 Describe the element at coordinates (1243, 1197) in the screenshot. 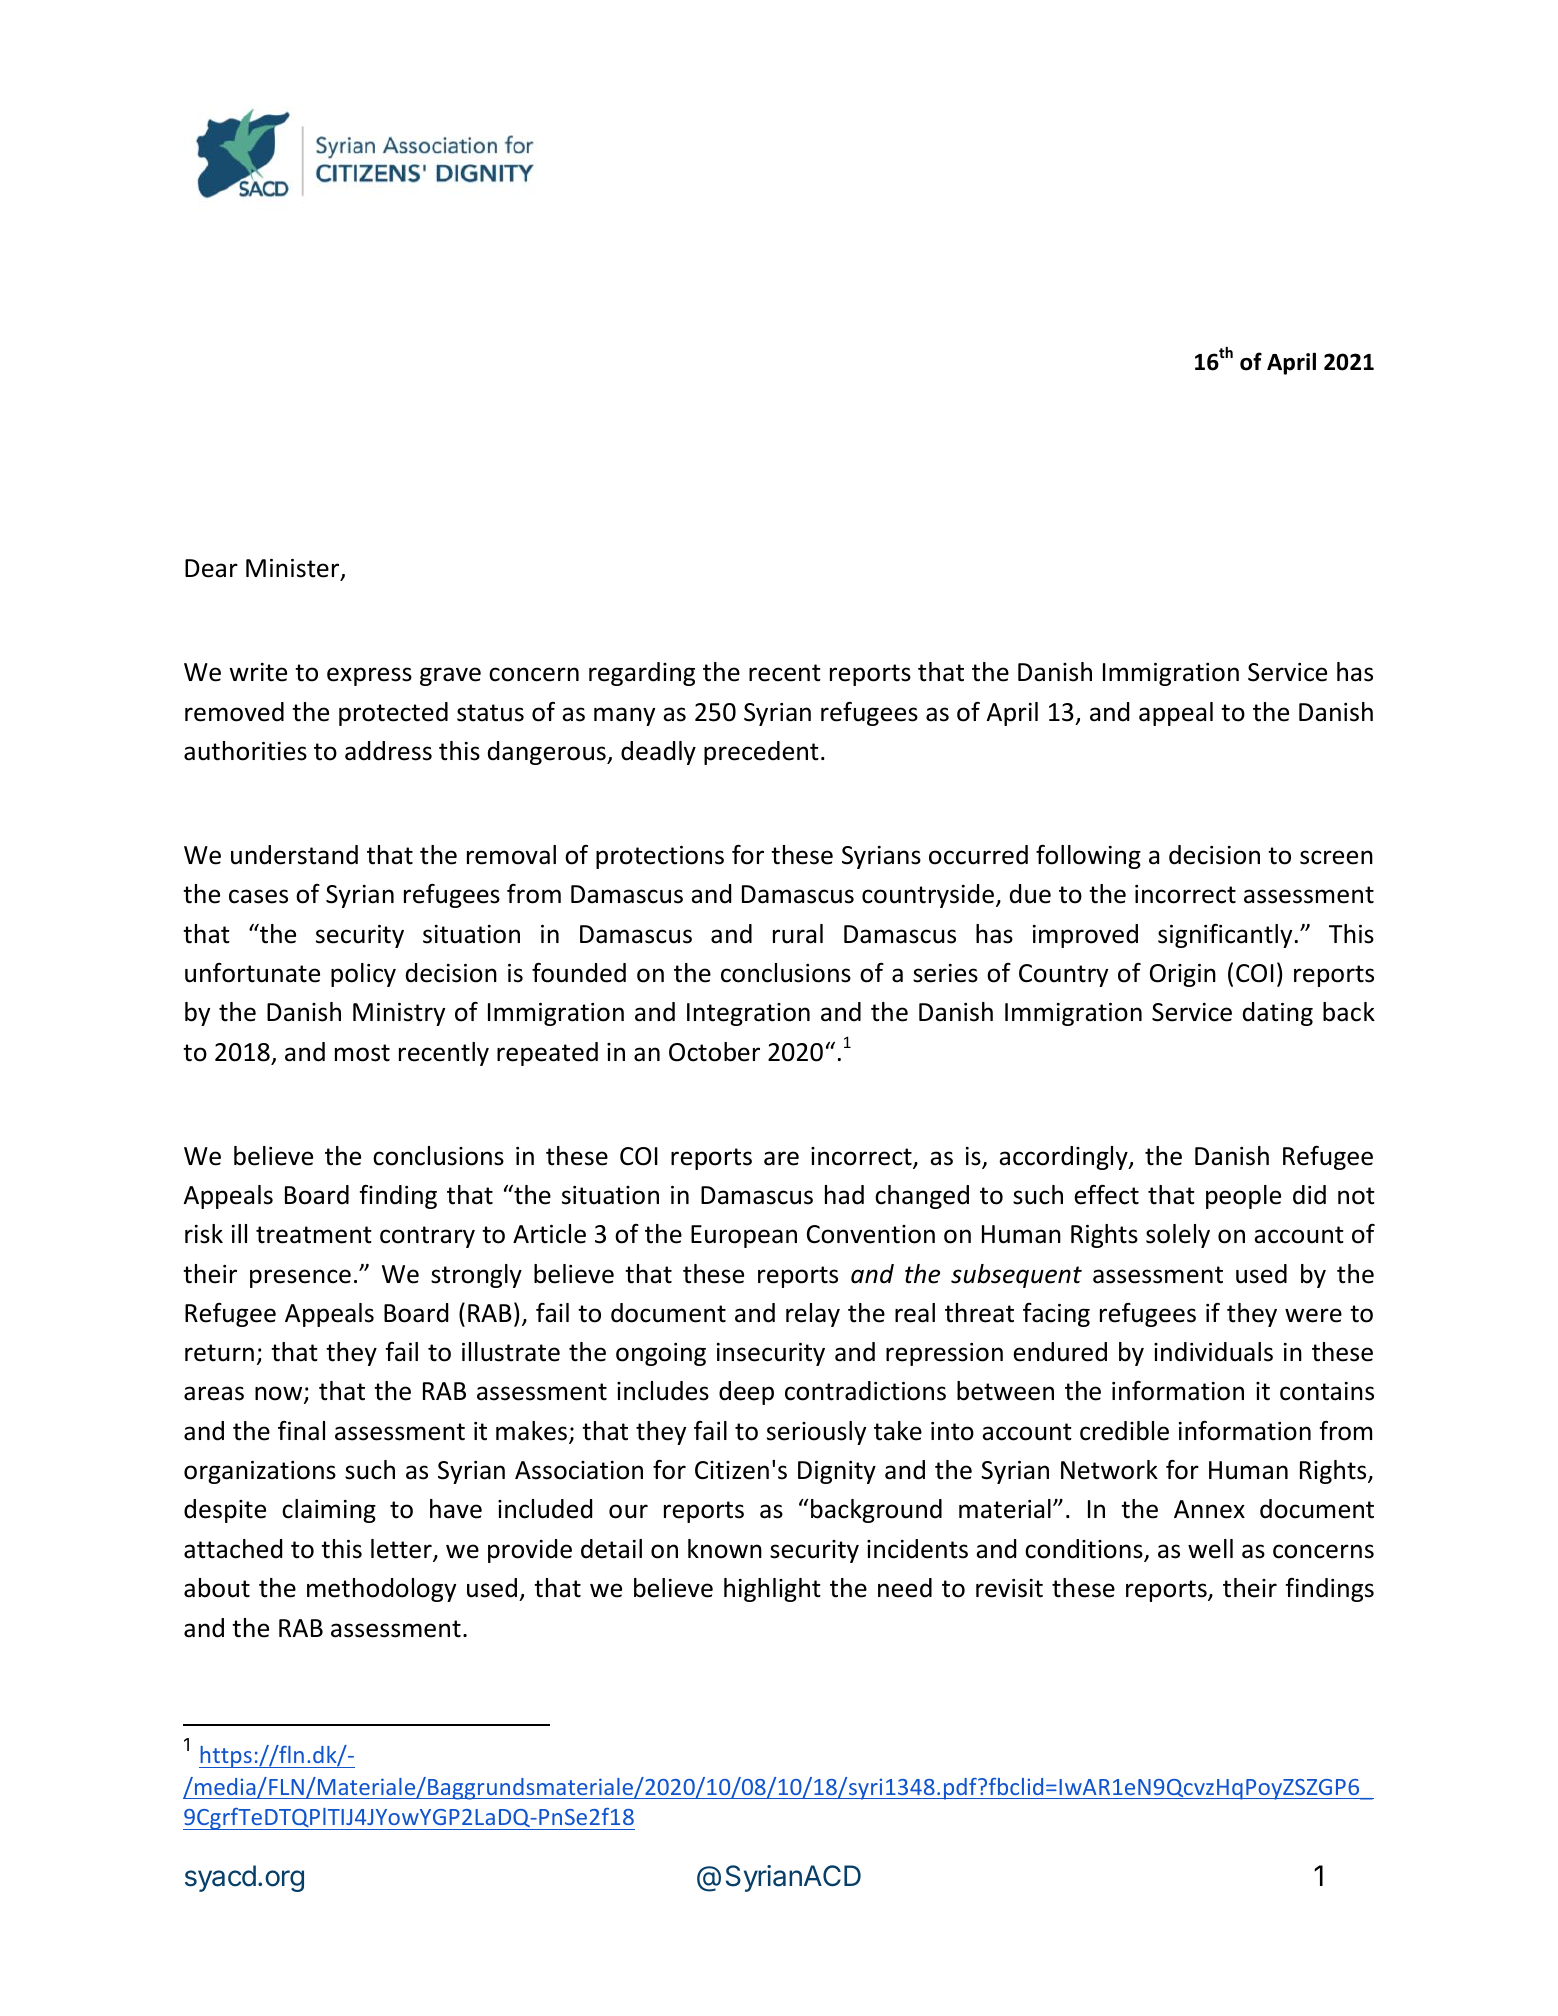

I see `people` at that location.
